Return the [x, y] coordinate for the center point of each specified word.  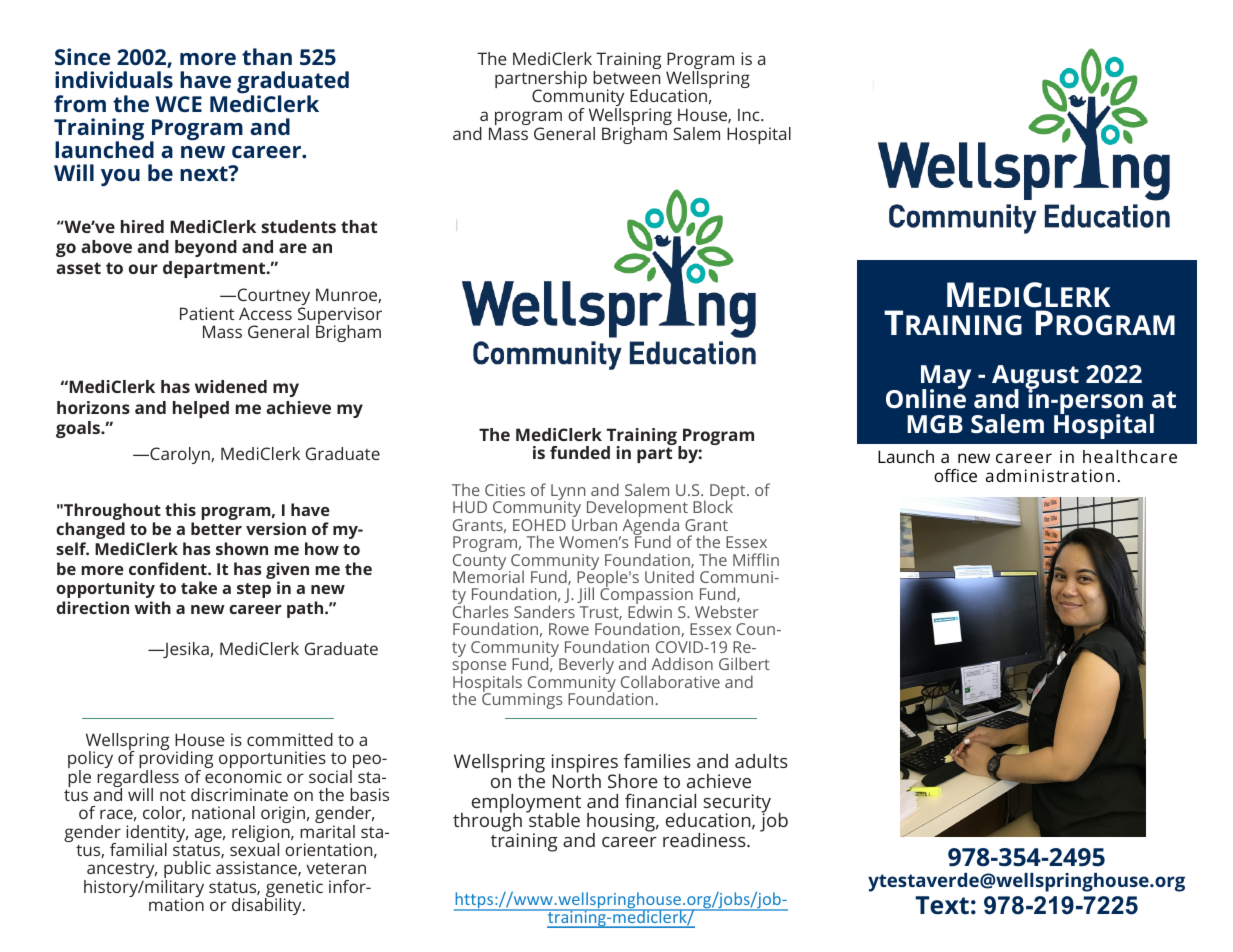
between [626, 76]
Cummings [522, 700]
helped [201, 409]
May [946, 378]
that [359, 226]
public [186, 871]
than [267, 56]
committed [290, 739]
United [669, 576]
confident [169, 568]
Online [926, 398]
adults [761, 761]
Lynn [569, 493]
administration [1050, 475]
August [1035, 378]
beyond [206, 248]
